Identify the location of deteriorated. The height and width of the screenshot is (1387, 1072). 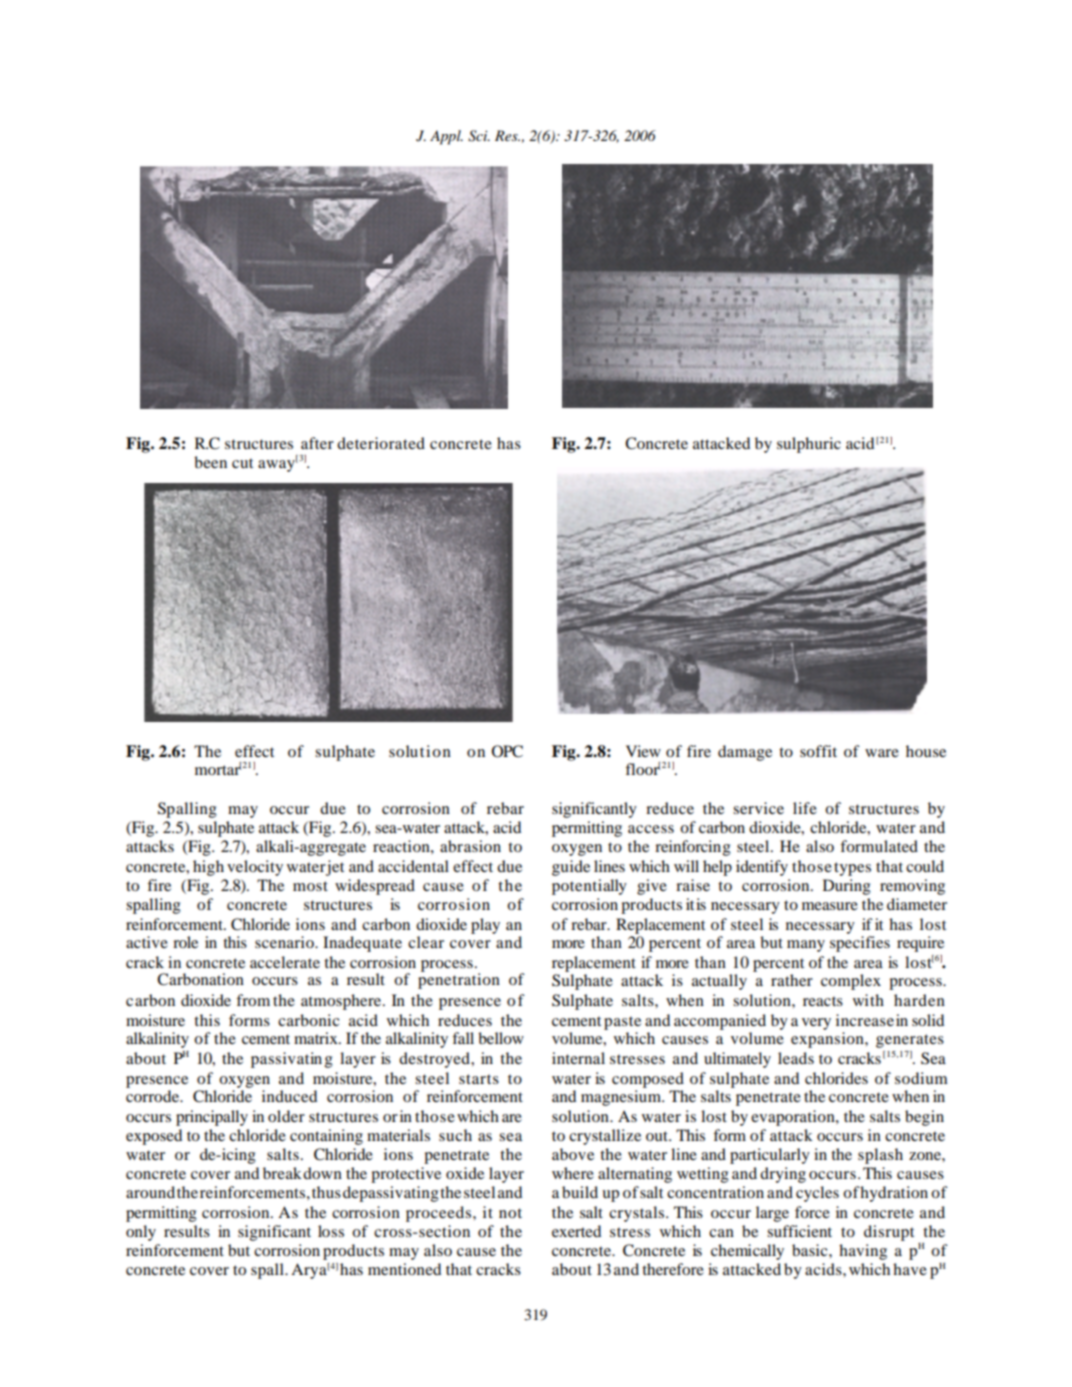
(381, 443).
